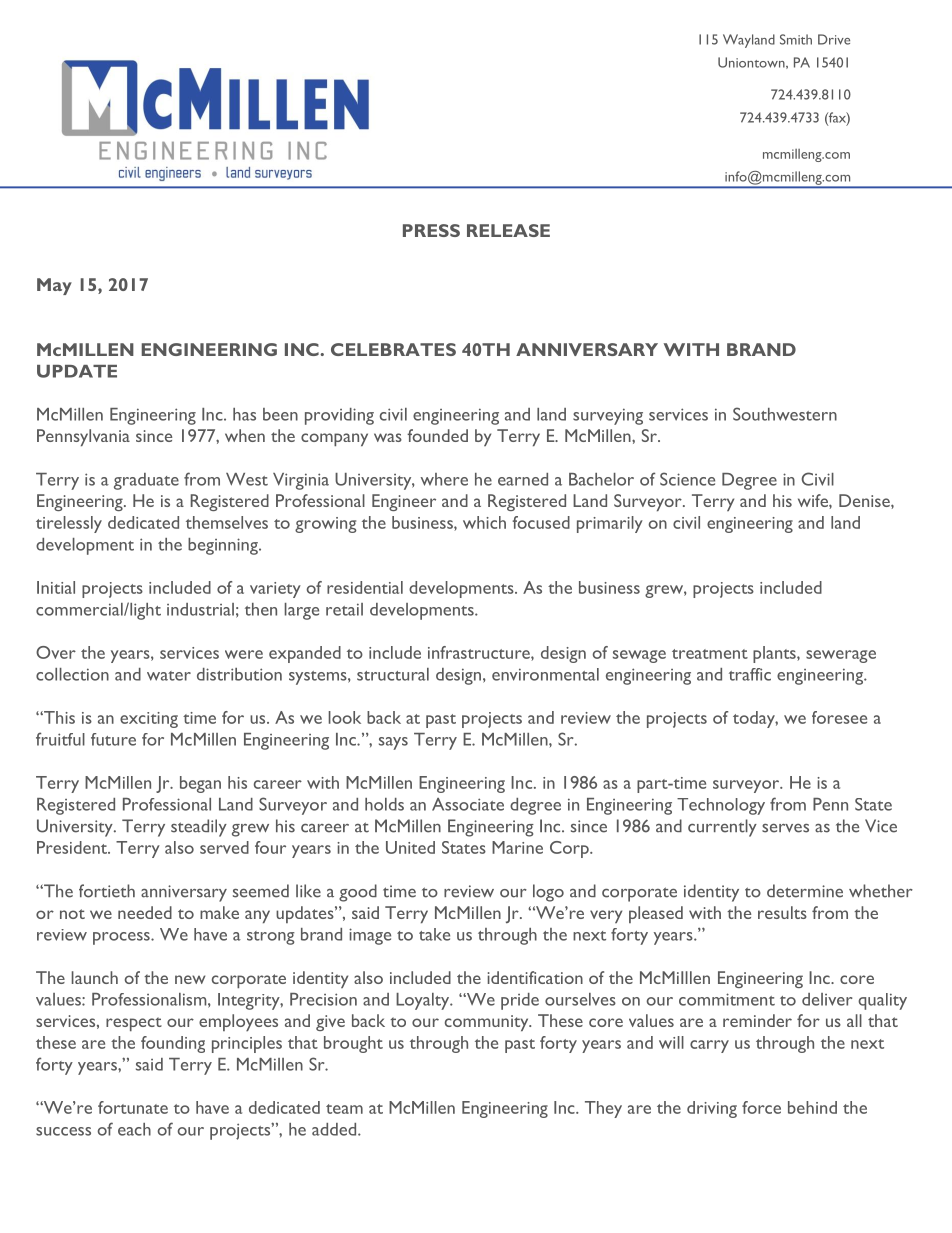 The width and height of the document is (952, 1233). Describe the element at coordinates (785, 828) in the document. I see `serves` at that location.
